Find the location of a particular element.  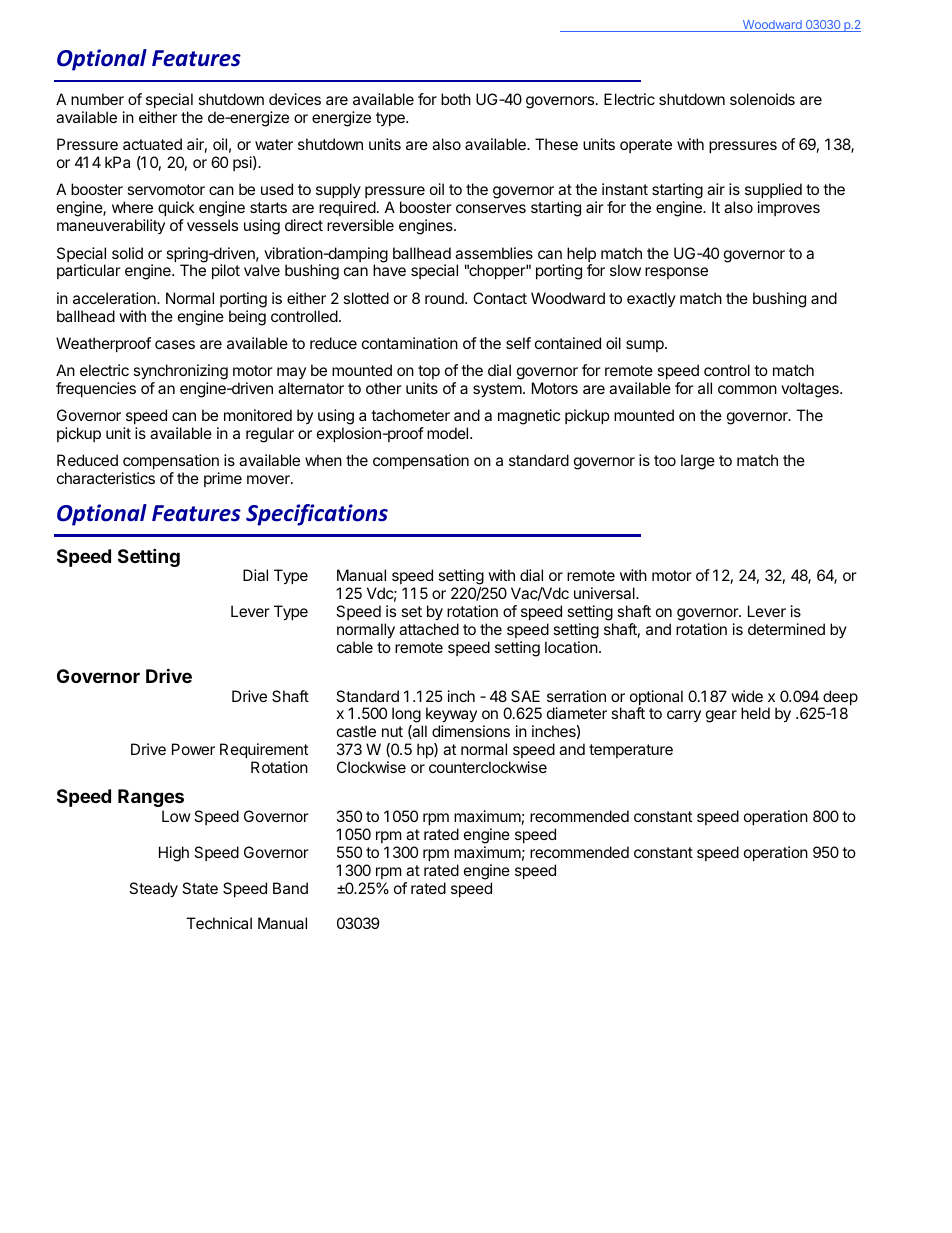

State is located at coordinates (200, 888).
